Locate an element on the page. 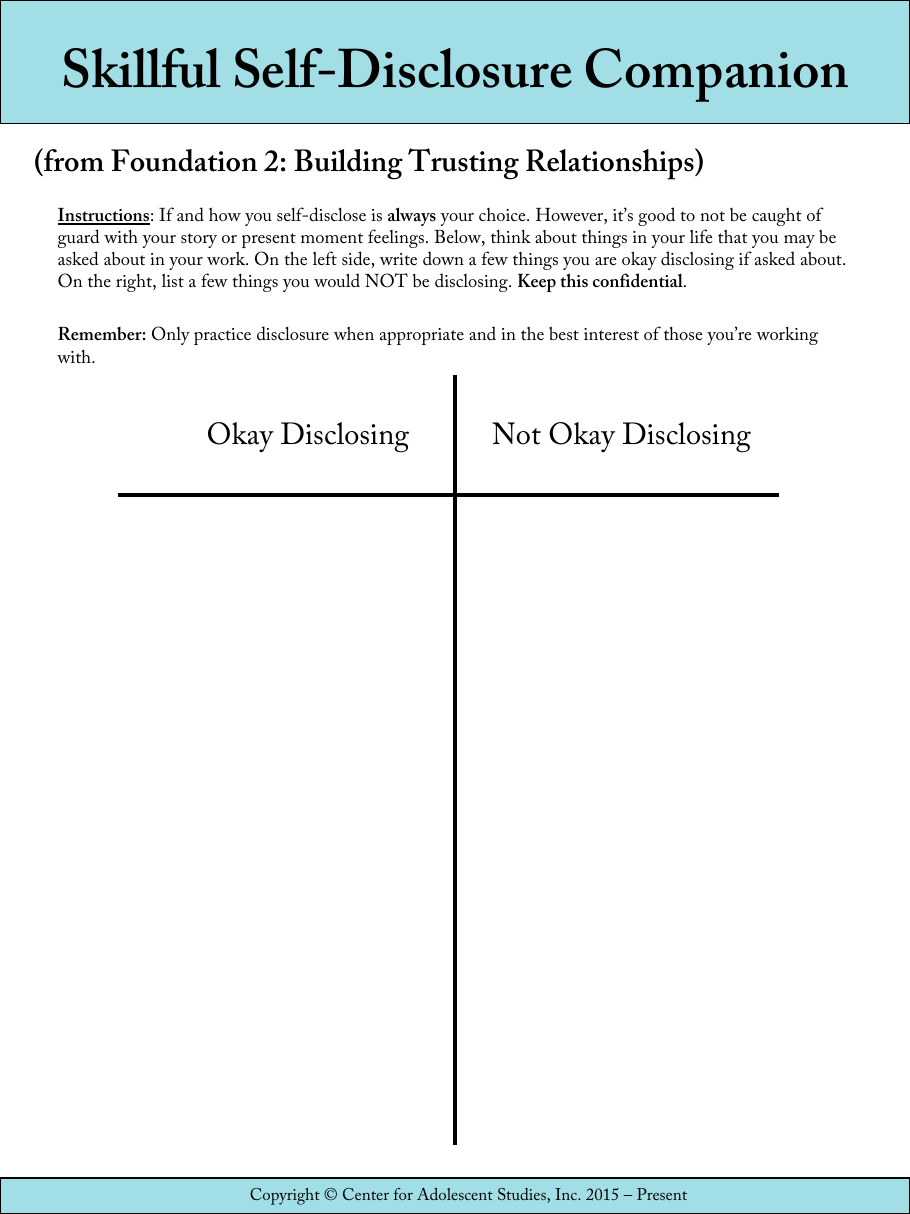 This image has height=1214, width=910. Skillful is located at coordinates (142, 68).
